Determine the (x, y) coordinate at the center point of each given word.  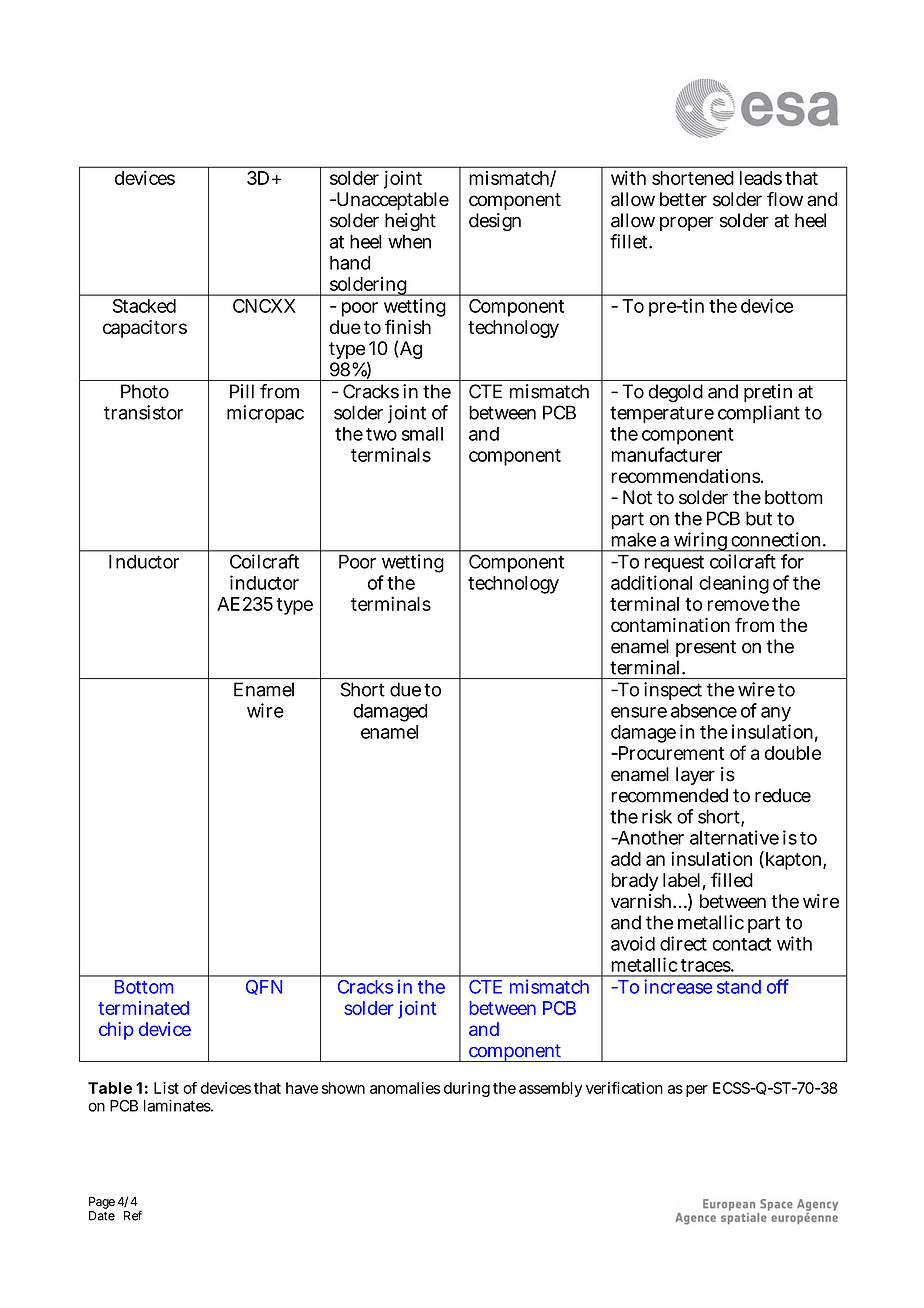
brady (635, 882)
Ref (133, 1215)
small (422, 434)
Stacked (144, 306)
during (467, 1089)
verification (624, 1088)
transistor (143, 412)
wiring (700, 542)
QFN (264, 987)
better (683, 199)
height (410, 222)
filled (732, 879)
